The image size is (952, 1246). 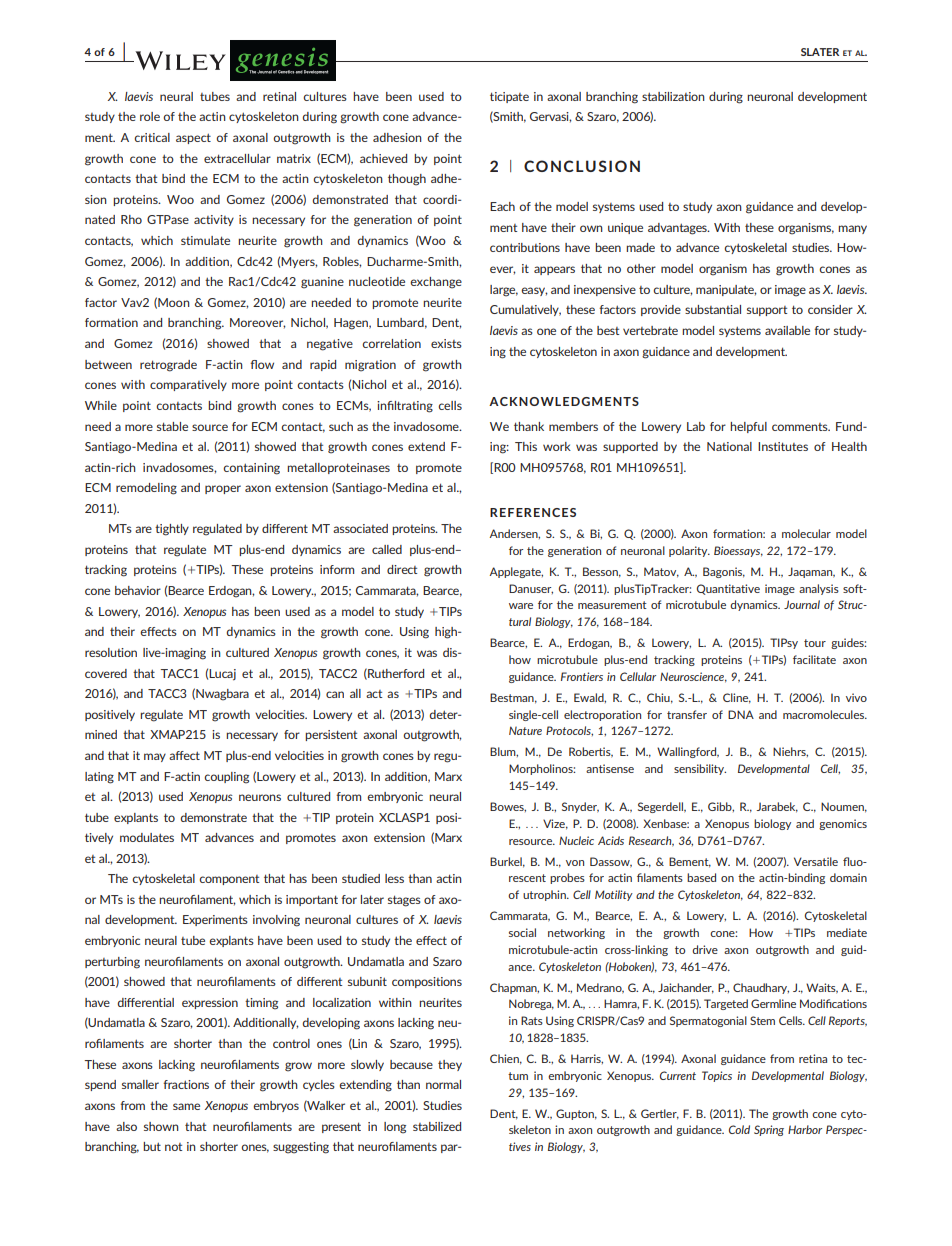 I want to click on aspect, so click(x=193, y=138).
